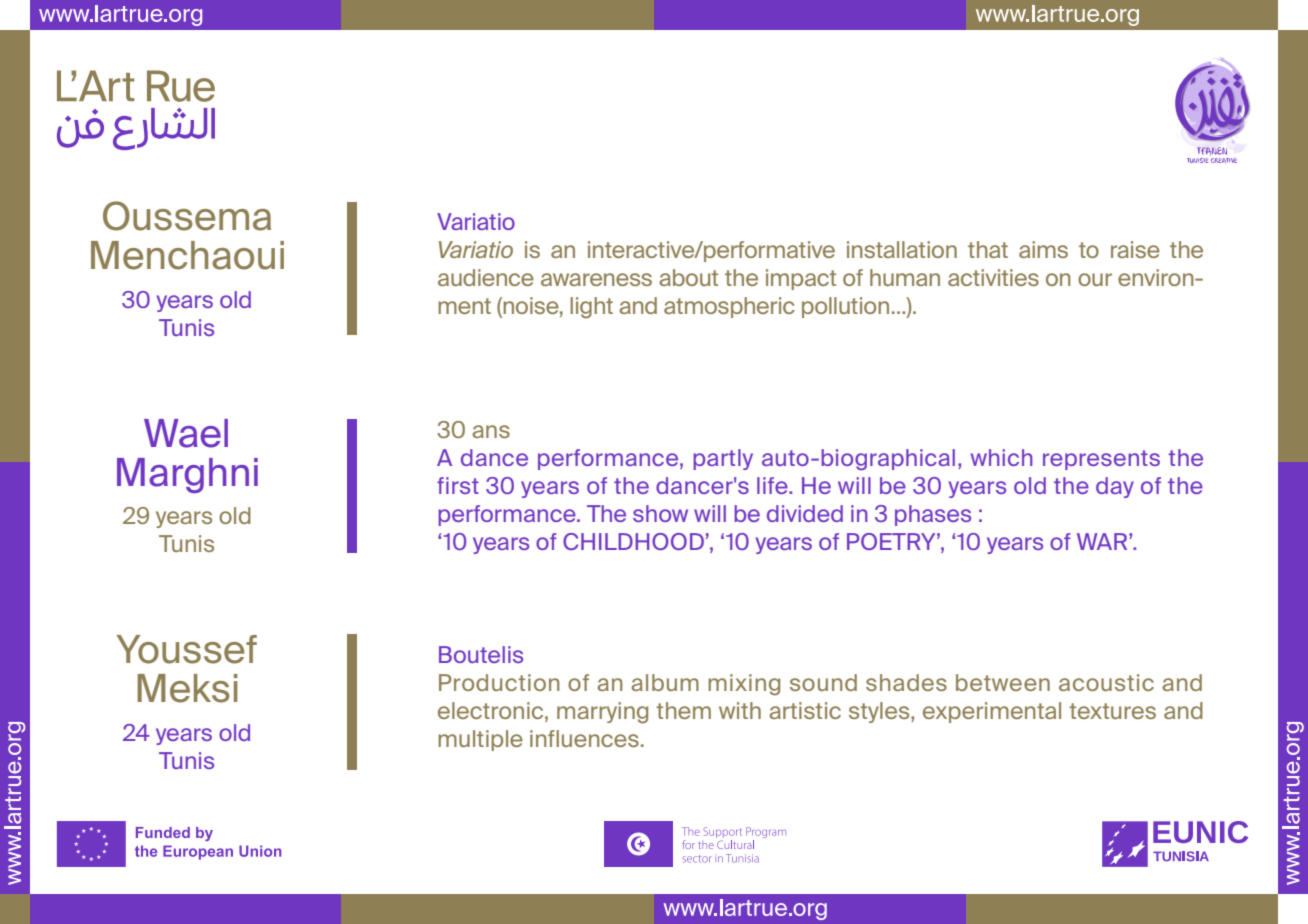 This screenshot has height=924, width=1308. I want to click on ans, so click(491, 431).
